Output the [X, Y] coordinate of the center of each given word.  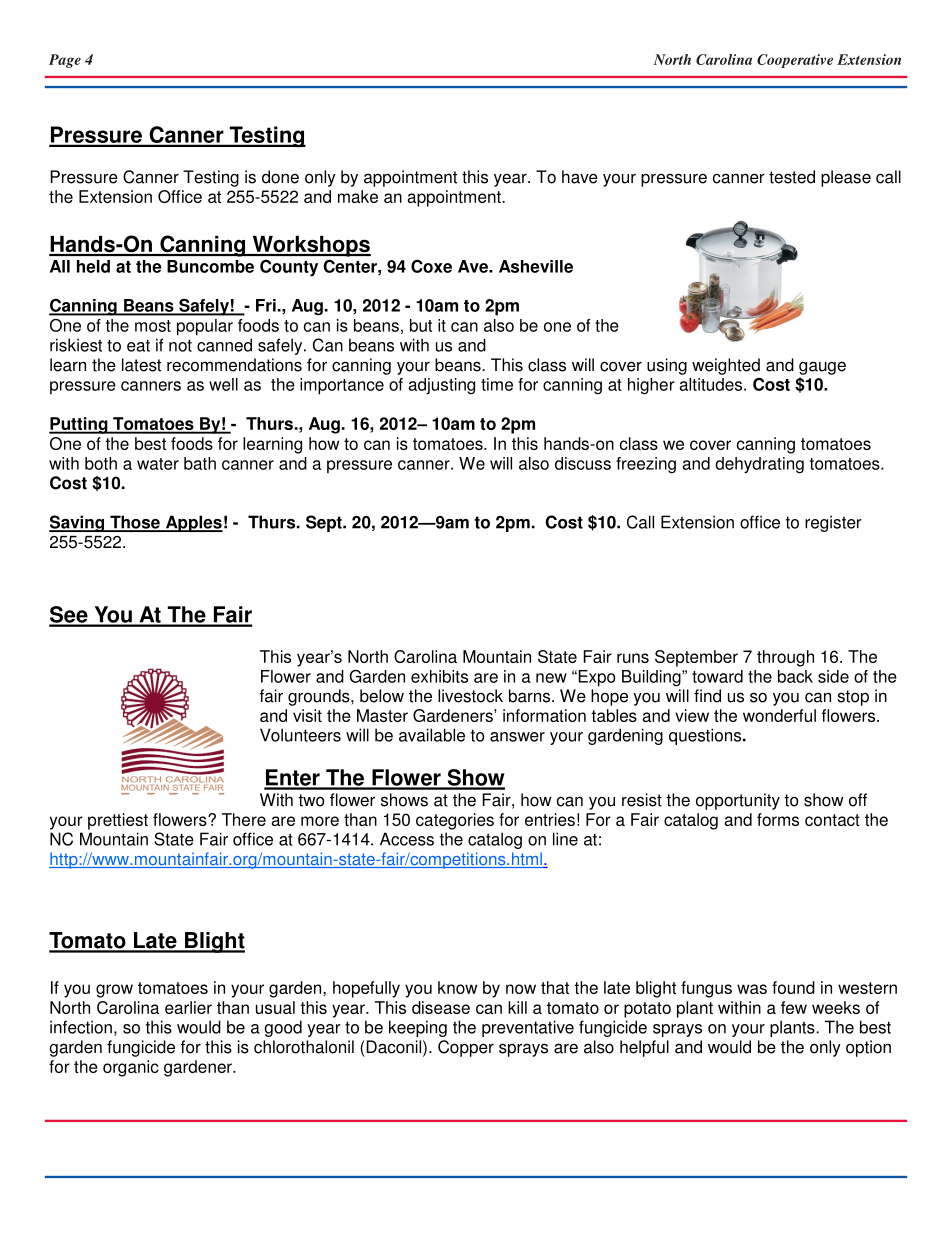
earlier [188, 1007]
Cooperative [795, 61]
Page [65, 61]
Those [135, 523]
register [833, 523]
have [580, 177]
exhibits [439, 676]
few [794, 1007]
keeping [418, 1028]
